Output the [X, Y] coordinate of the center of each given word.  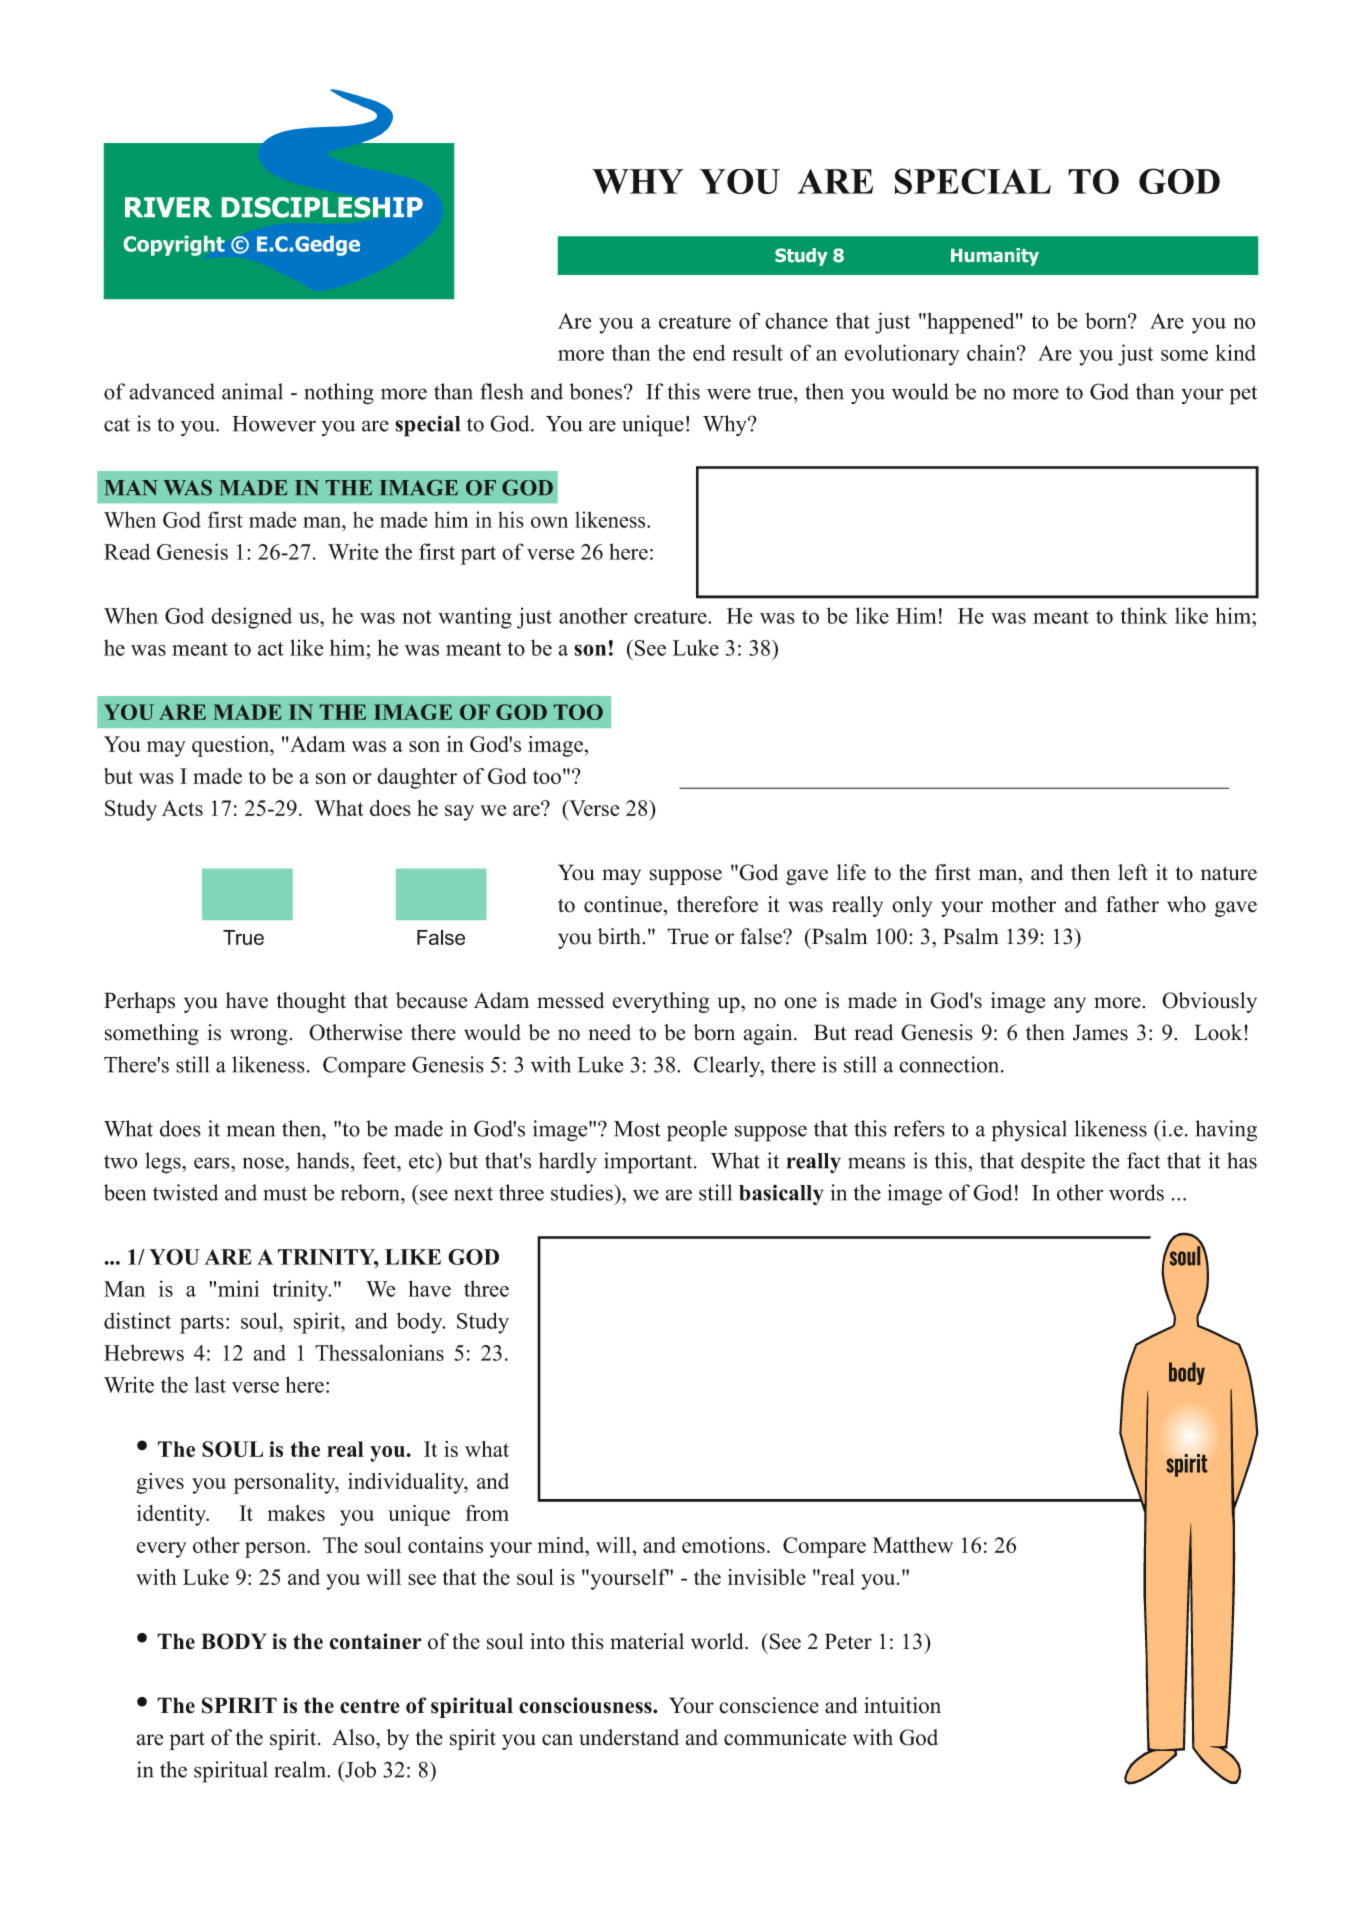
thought [311, 1002]
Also [354, 1737]
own [549, 522]
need [609, 1032]
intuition [902, 1705]
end [709, 352]
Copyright [174, 246]
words [1136, 1192]
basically [781, 1195]
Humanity [995, 257]
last [210, 1384]
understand [629, 1737]
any [1070, 1005]
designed [251, 618]
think [1144, 615]
